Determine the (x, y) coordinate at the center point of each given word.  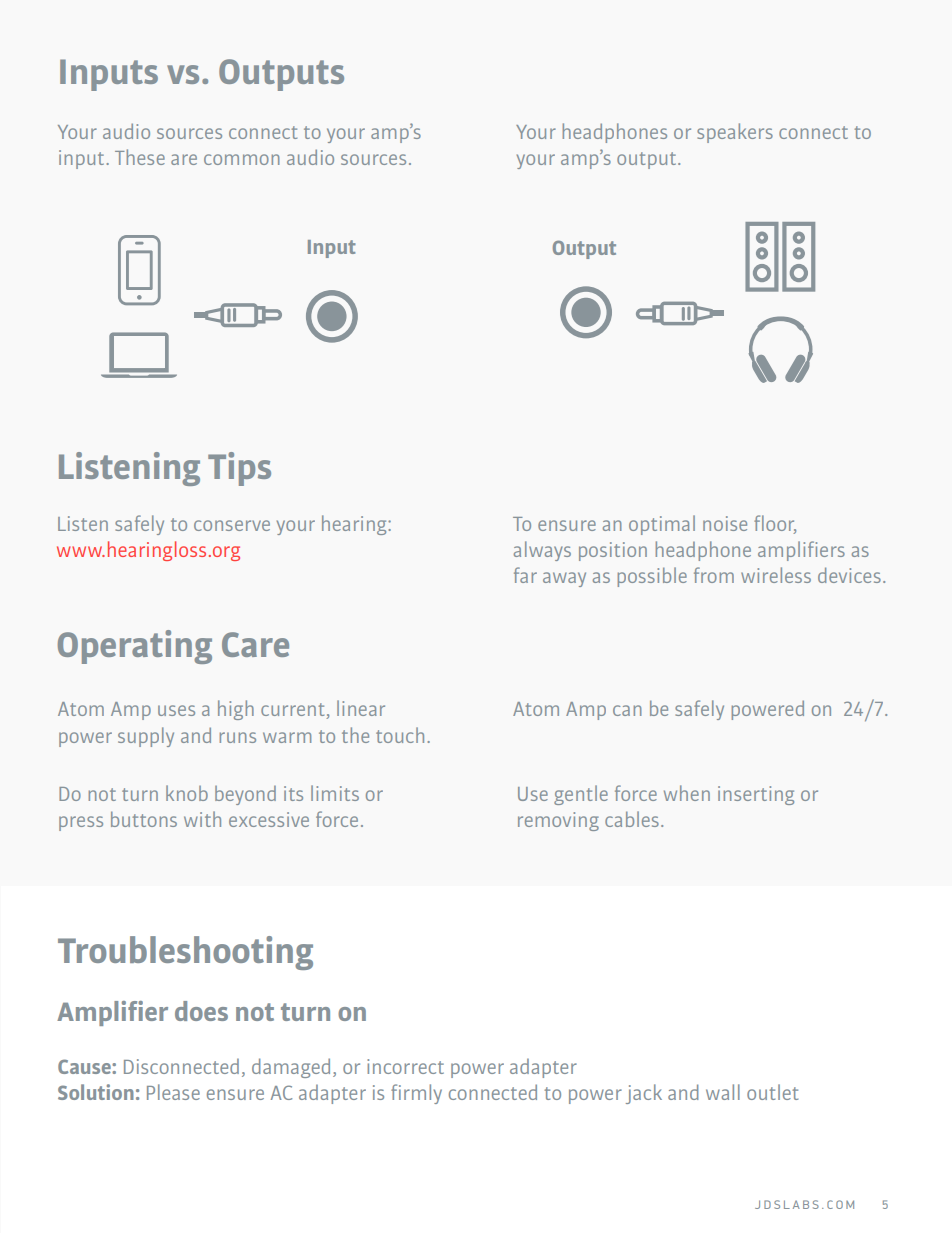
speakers (735, 133)
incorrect (405, 1066)
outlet (772, 1092)
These (140, 157)
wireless (776, 575)
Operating (135, 647)
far (525, 575)
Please (173, 1092)
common (242, 159)
